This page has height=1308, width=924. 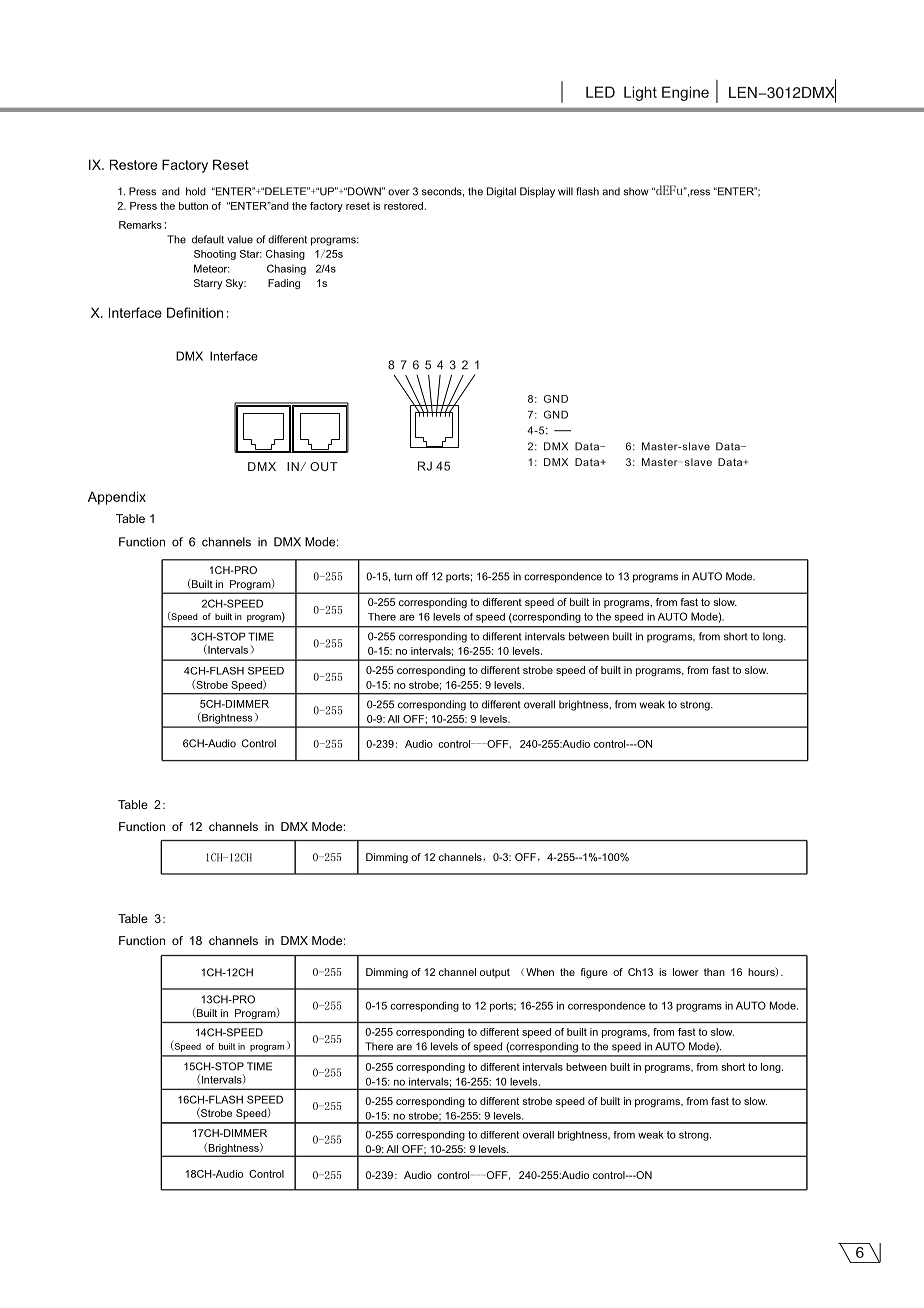 What do you see at coordinates (117, 498) in the page?
I see `Appendix` at bounding box center [117, 498].
